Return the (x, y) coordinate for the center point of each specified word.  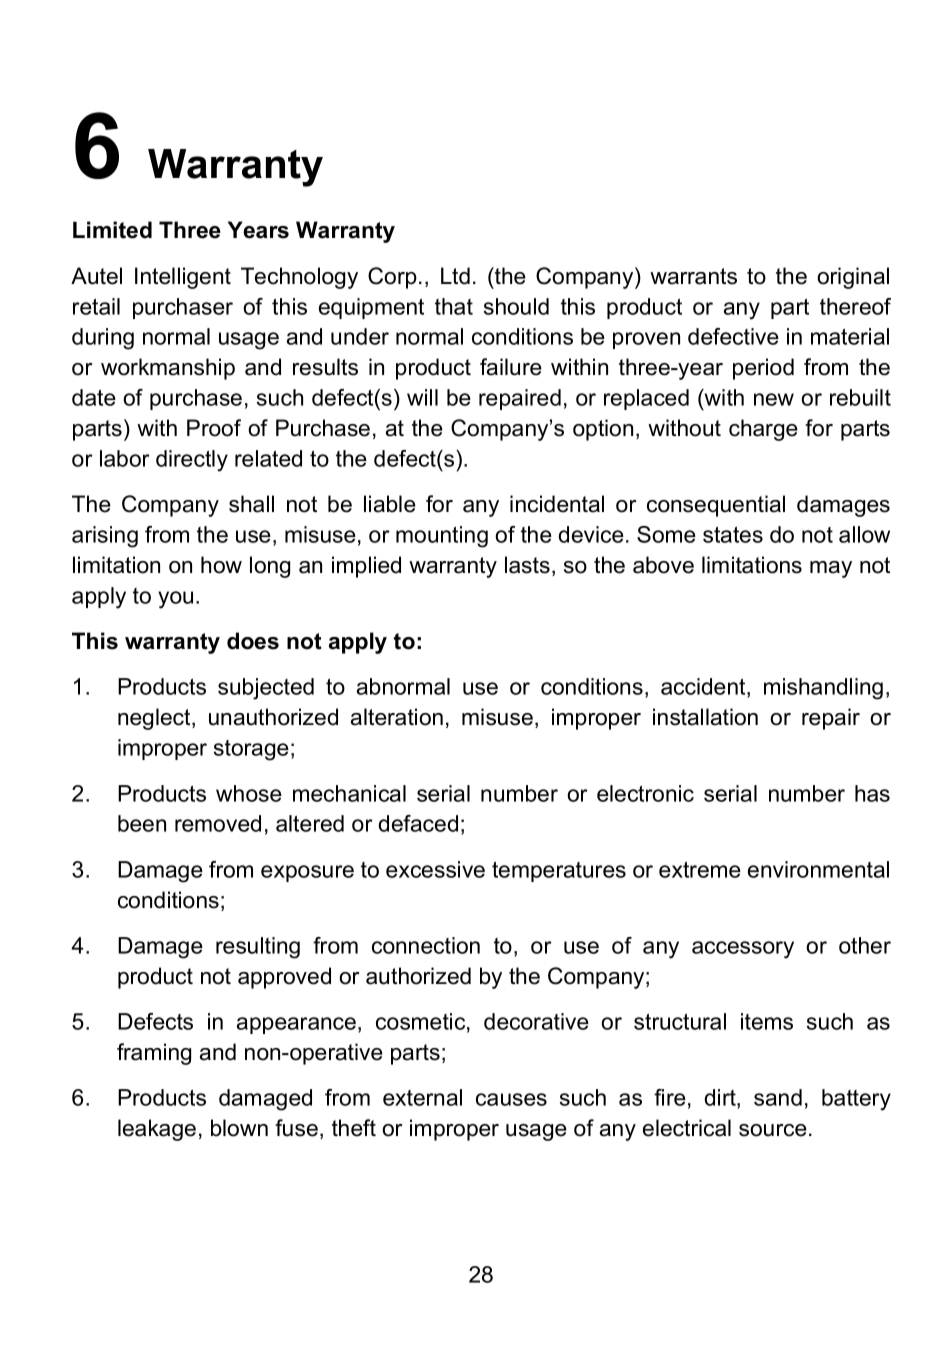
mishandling (823, 689)
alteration (397, 717)
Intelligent (183, 278)
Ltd (455, 276)
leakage (157, 1130)
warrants (693, 276)
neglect (155, 719)
